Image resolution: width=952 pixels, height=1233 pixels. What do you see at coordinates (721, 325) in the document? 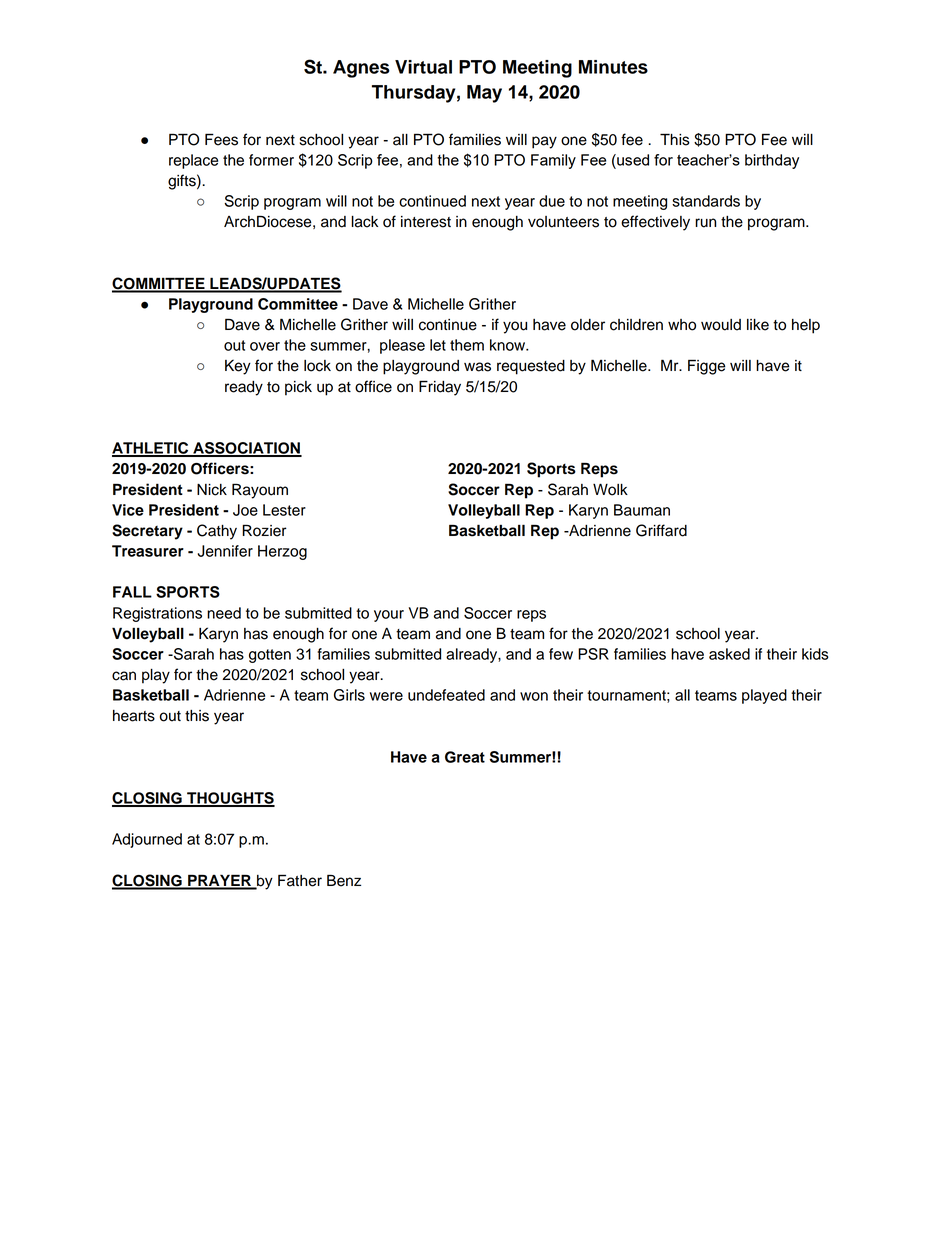
I see `would` at bounding box center [721, 325].
